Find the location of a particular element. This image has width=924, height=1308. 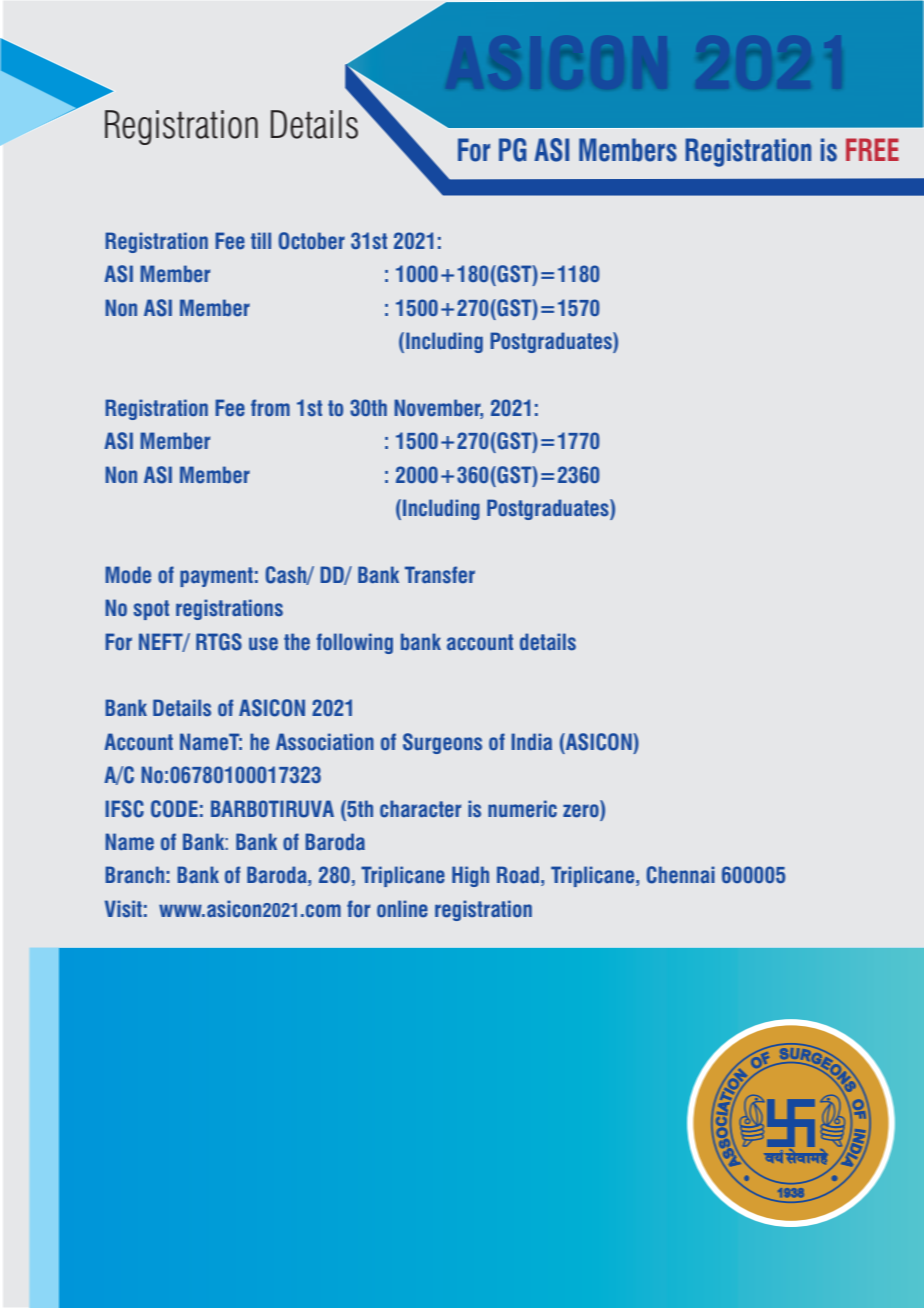

following is located at coordinates (354, 643).
